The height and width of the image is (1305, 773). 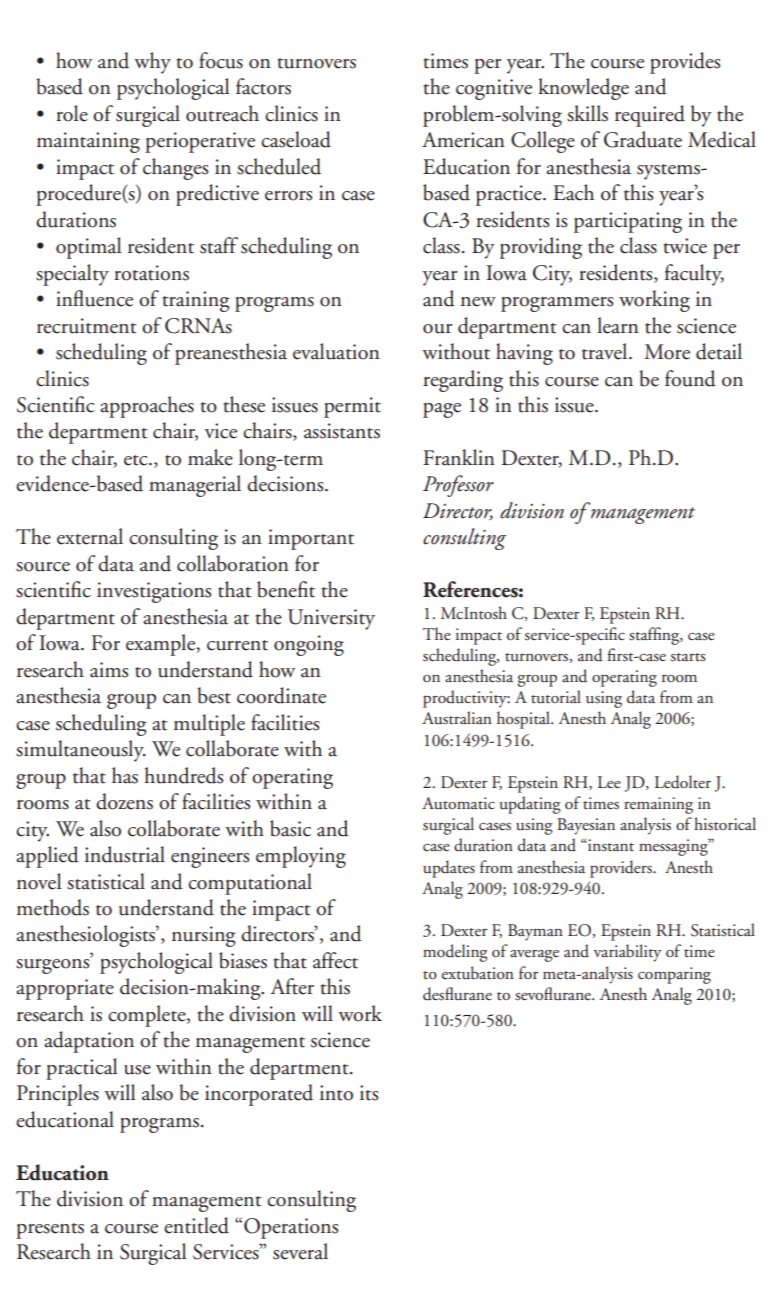 What do you see at coordinates (458, 803) in the image?
I see `Automatic` at bounding box center [458, 803].
